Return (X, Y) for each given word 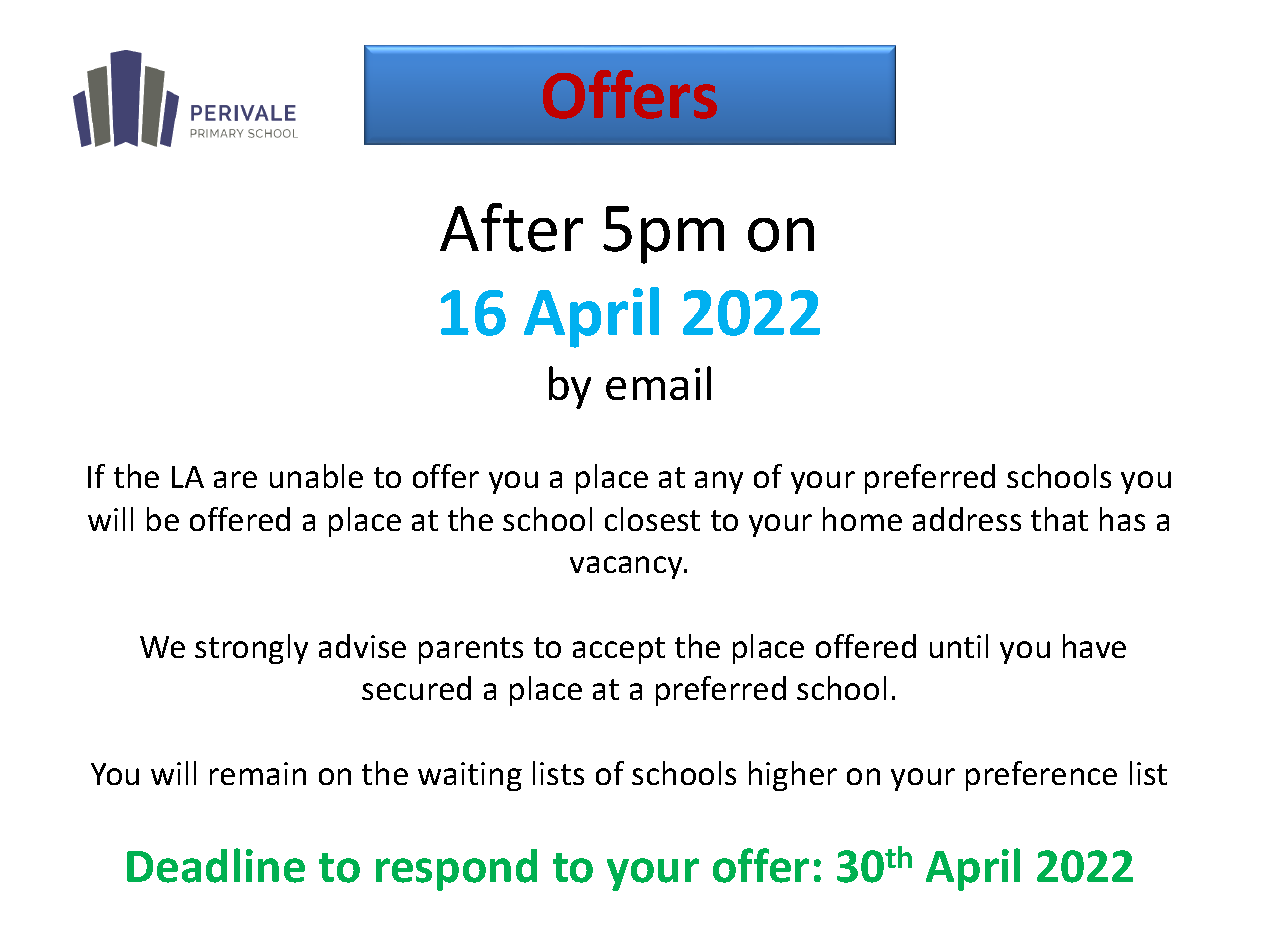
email (658, 383)
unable (316, 476)
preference (1041, 776)
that (1059, 519)
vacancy (627, 567)
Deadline (216, 865)
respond (456, 870)
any (719, 482)
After (511, 227)
